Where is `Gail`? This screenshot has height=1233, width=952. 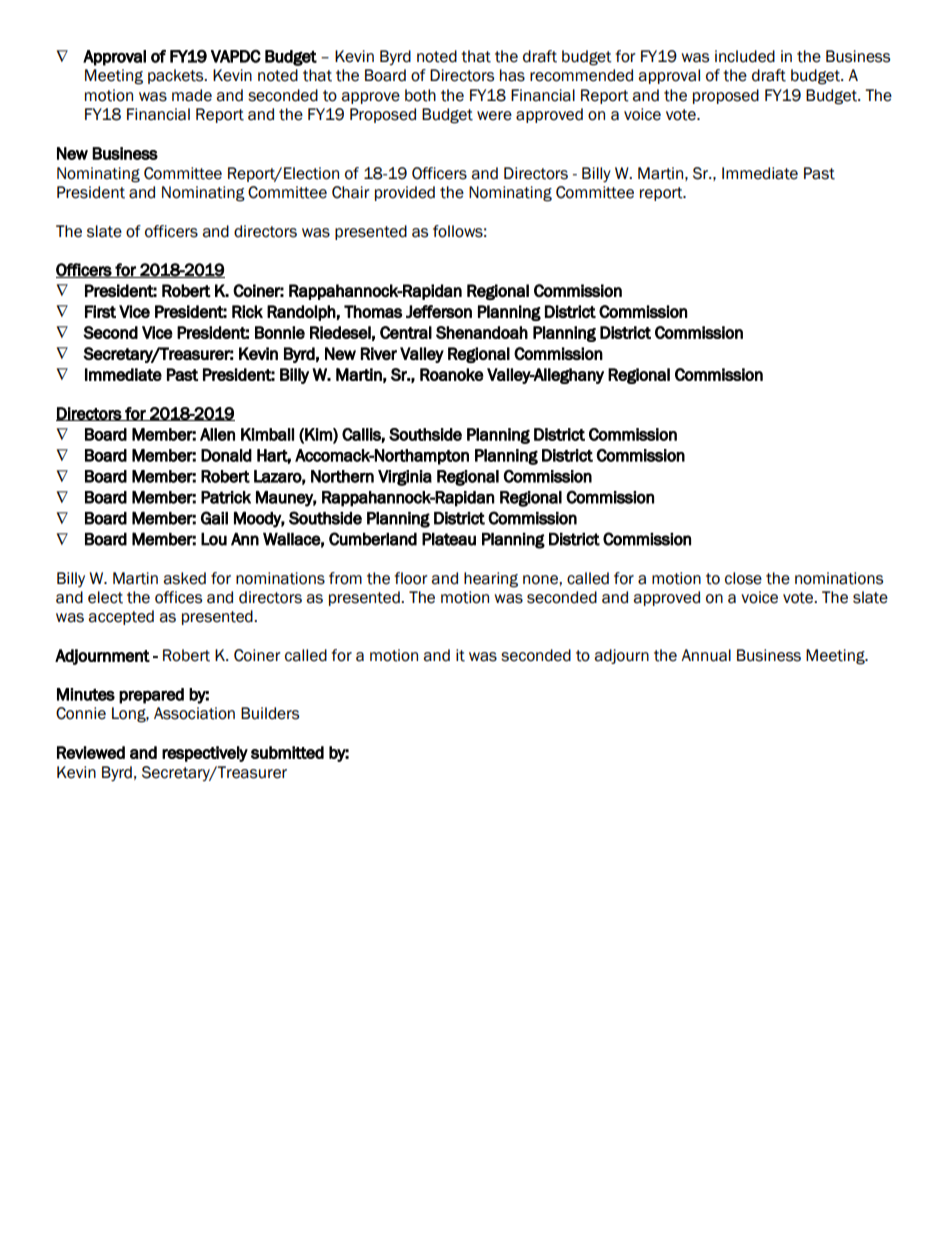 Gail is located at coordinates (214, 518).
